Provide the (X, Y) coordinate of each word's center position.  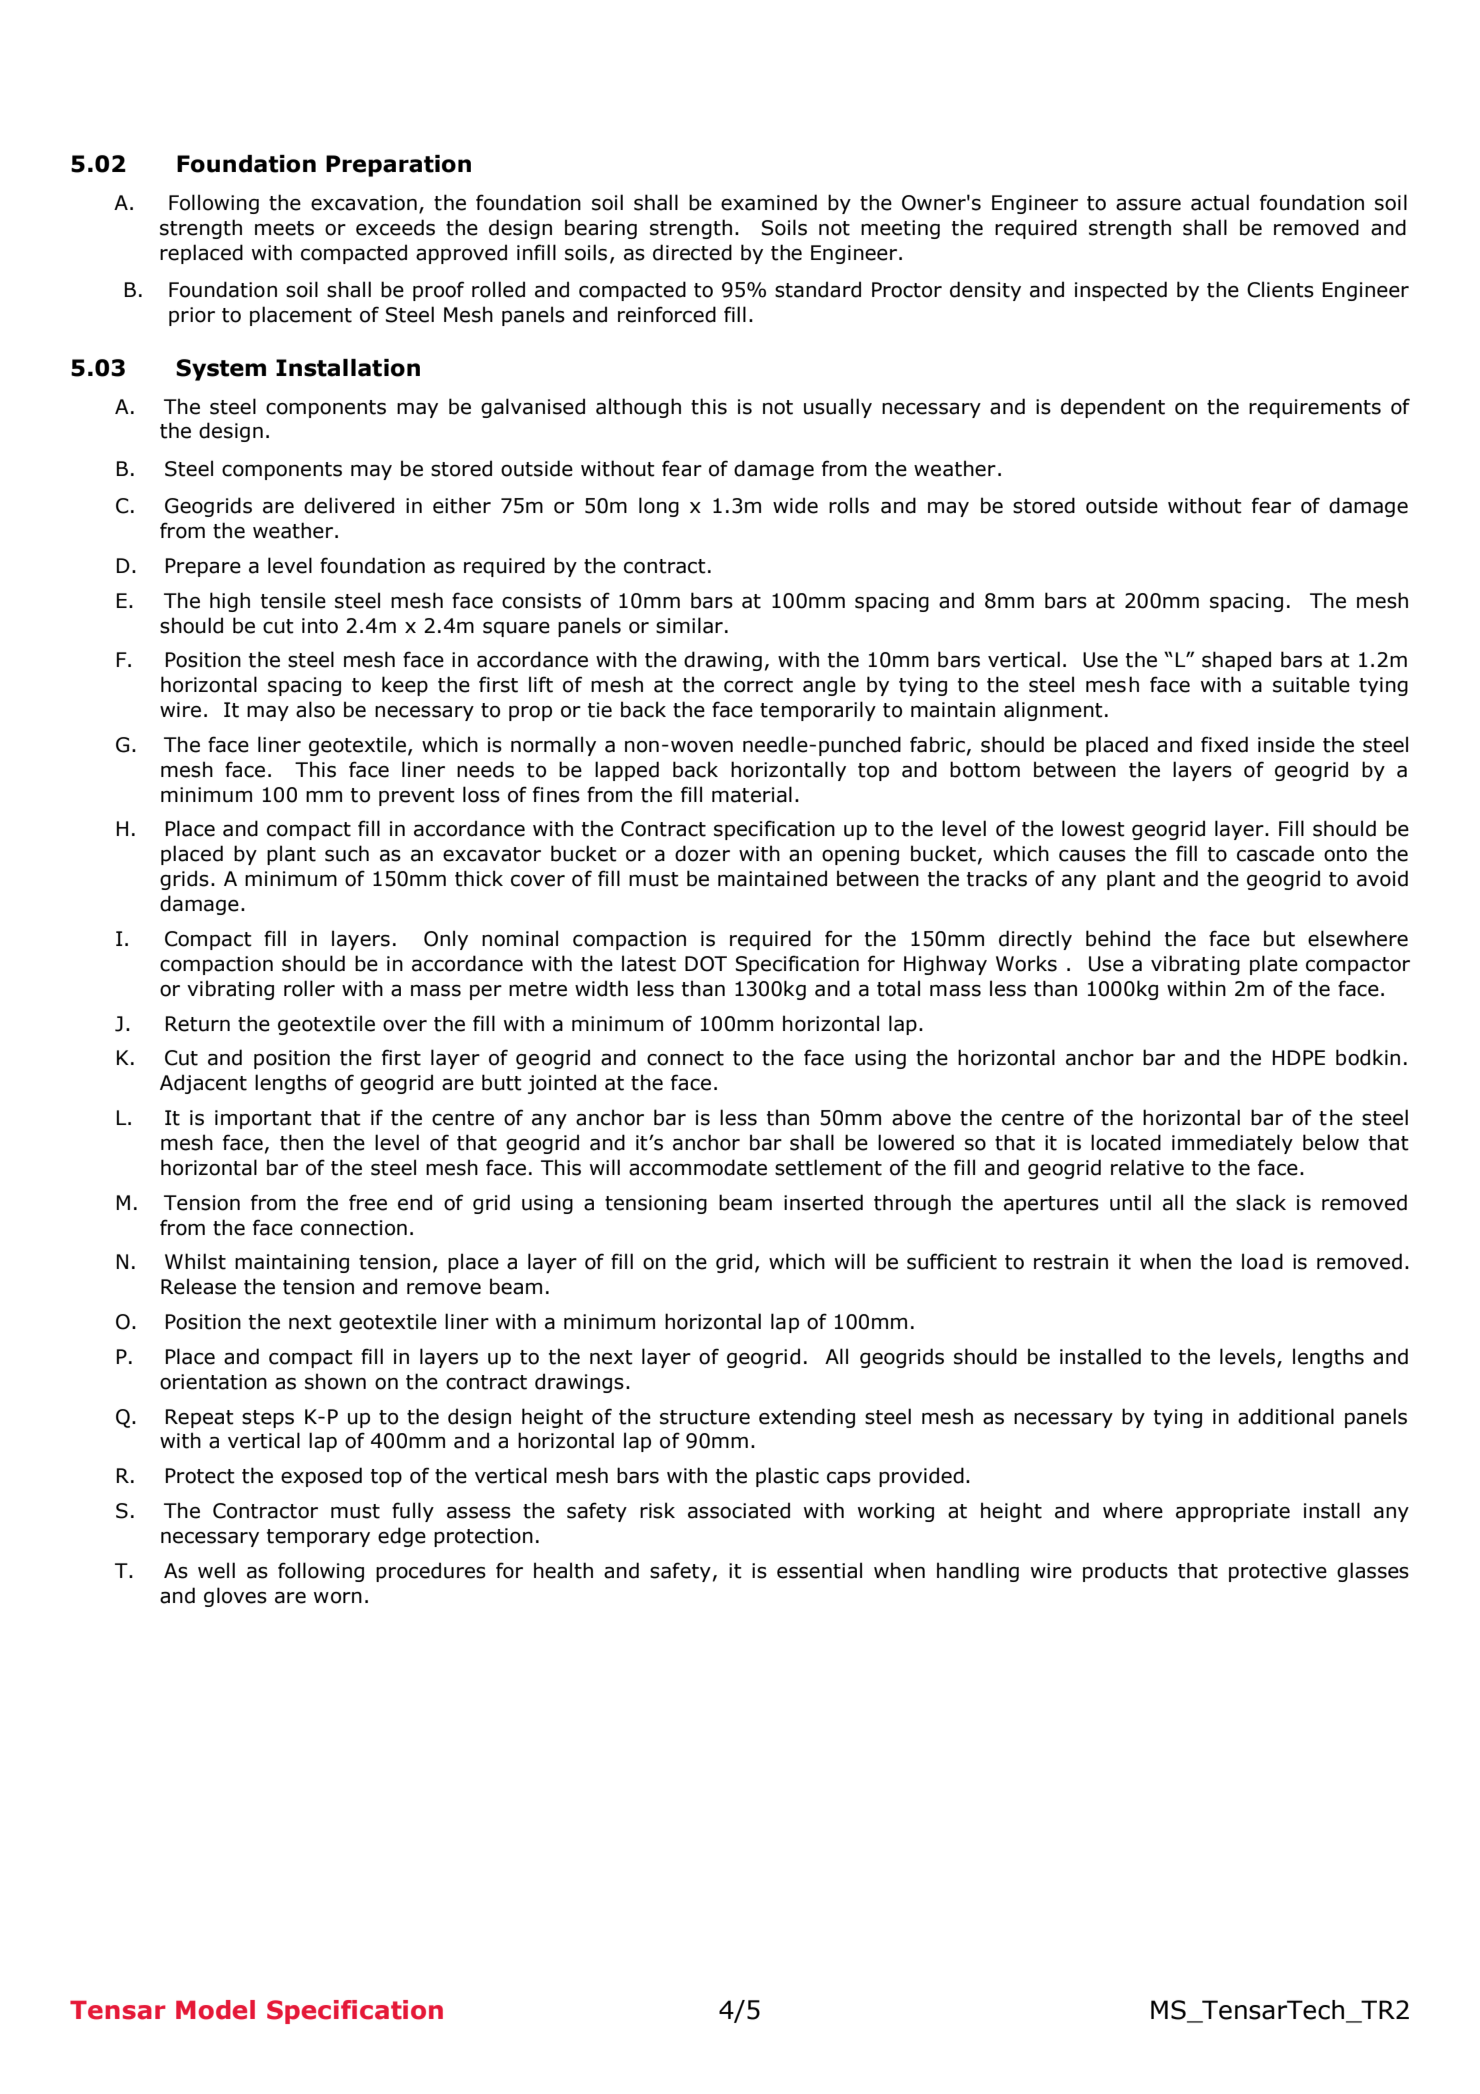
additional (1286, 1416)
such (347, 853)
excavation (364, 203)
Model (215, 2010)
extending (807, 1418)
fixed (1224, 744)
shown (335, 1381)
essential (819, 1570)
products (1125, 1572)
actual (1220, 202)
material (752, 794)
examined (769, 202)
